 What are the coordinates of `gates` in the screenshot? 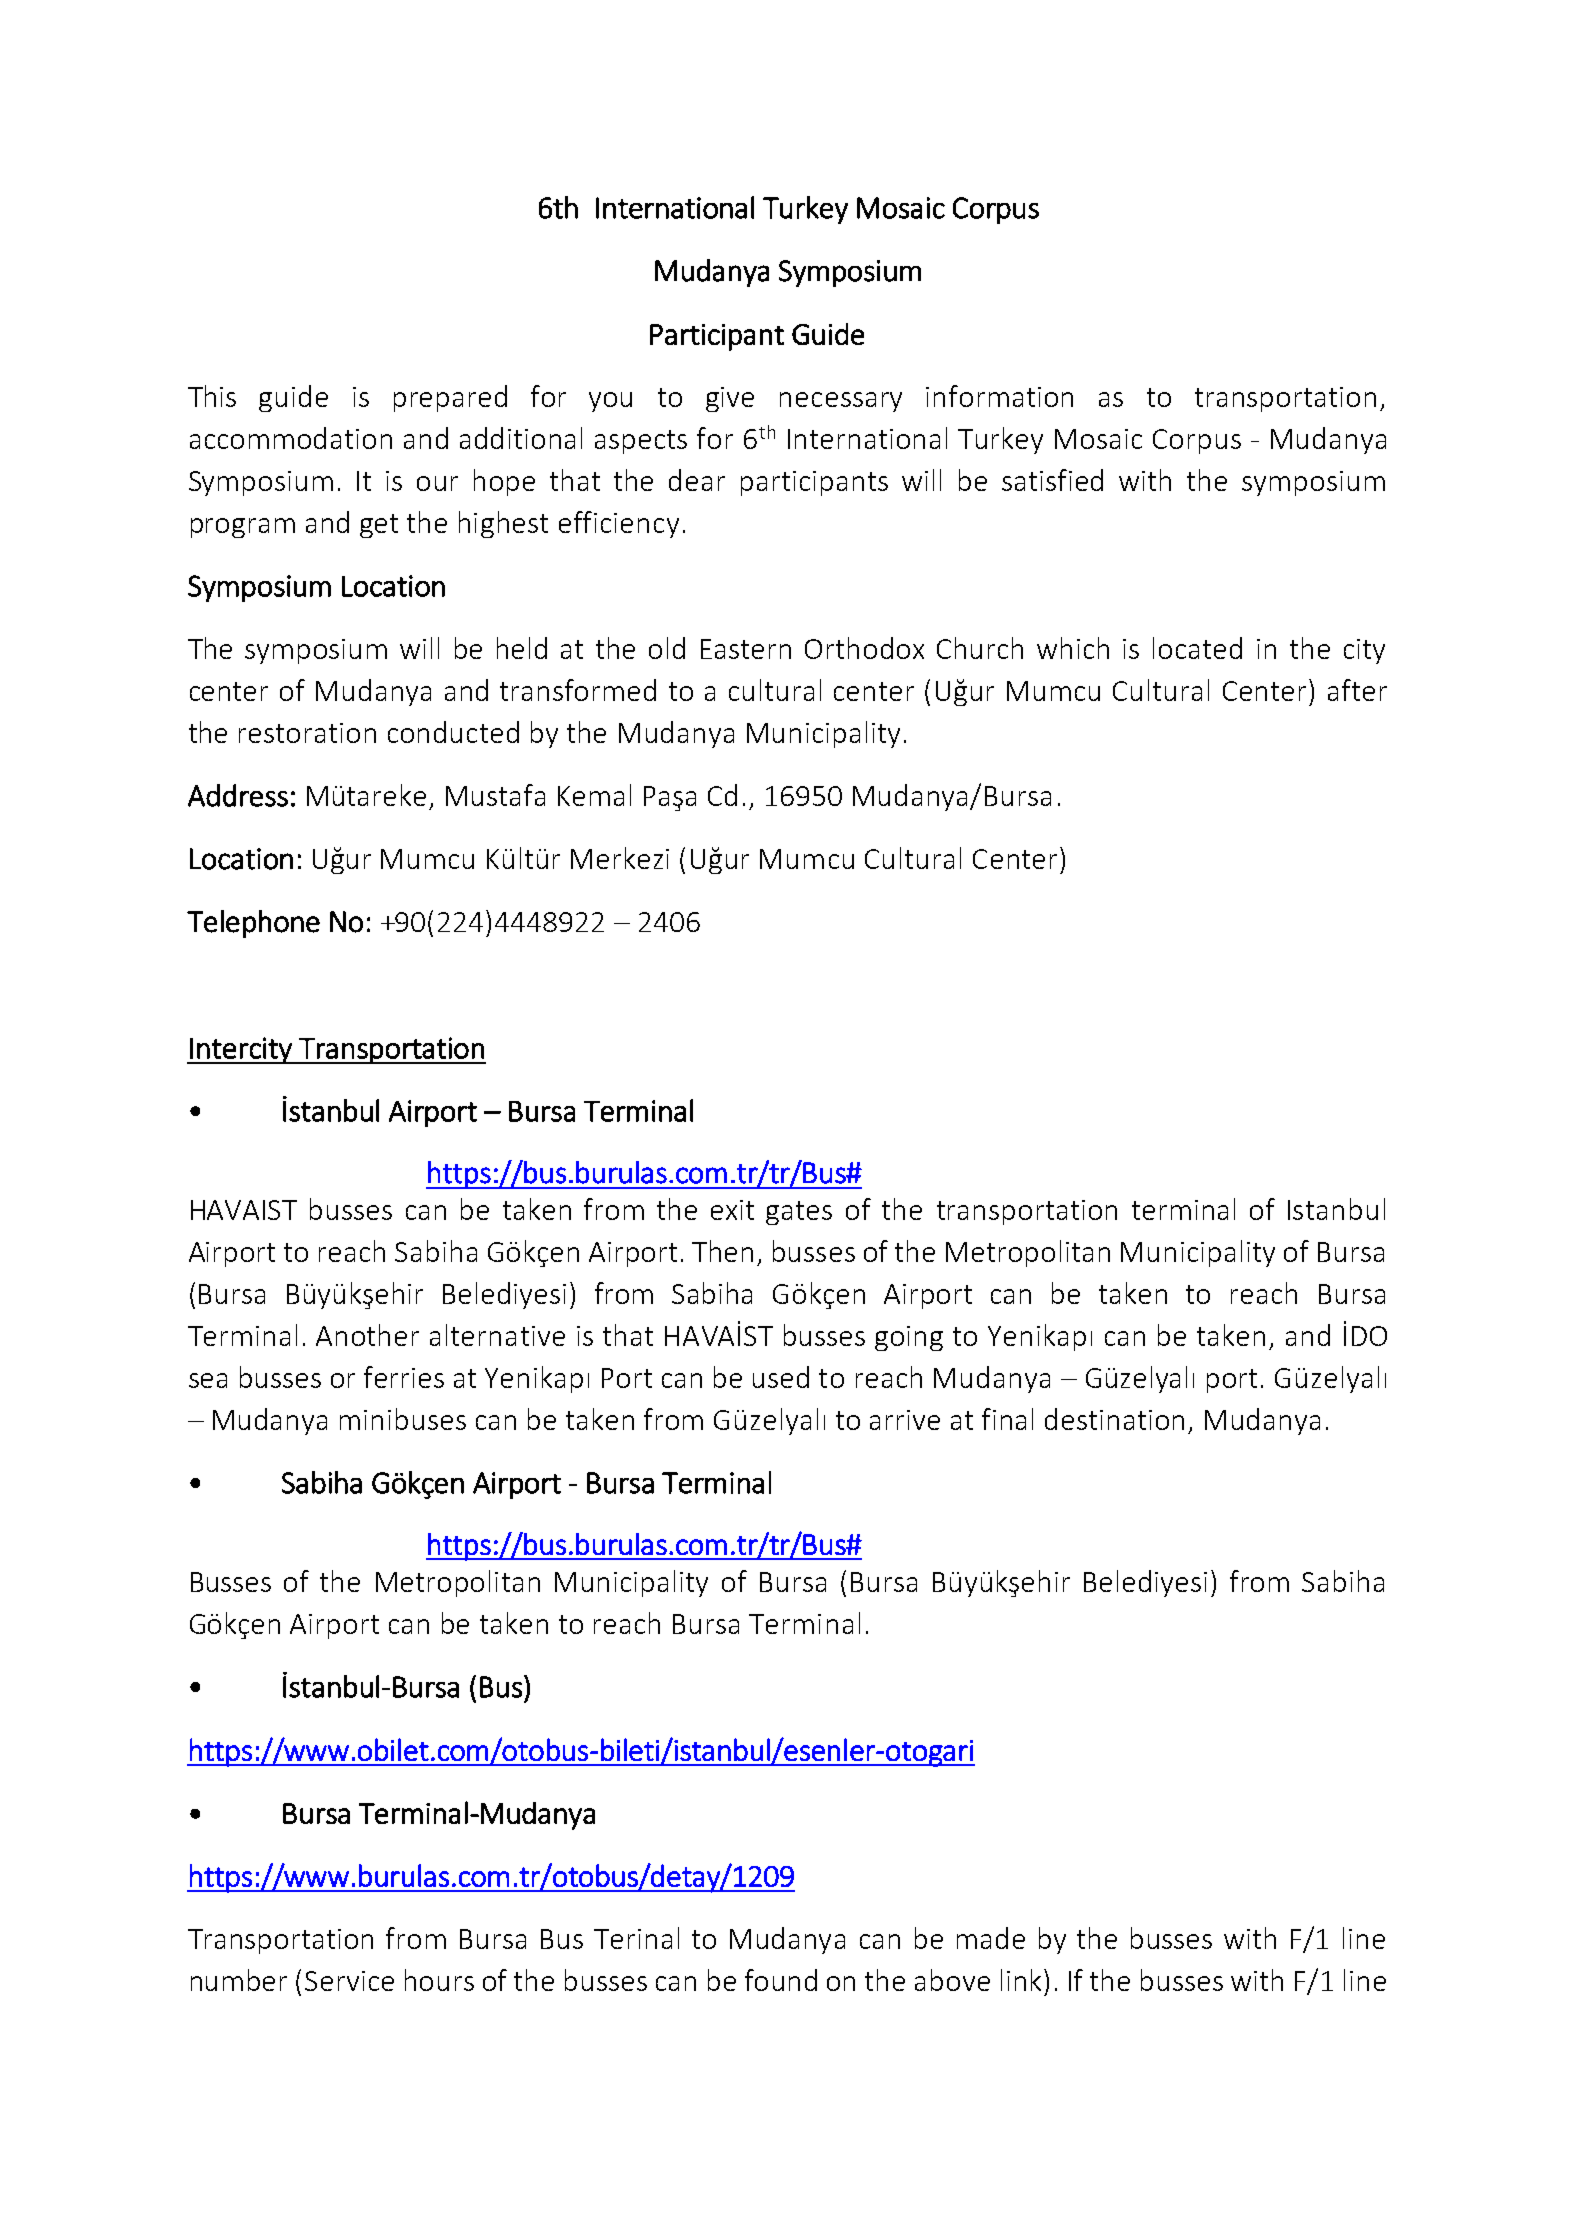 It's located at (799, 1213).
